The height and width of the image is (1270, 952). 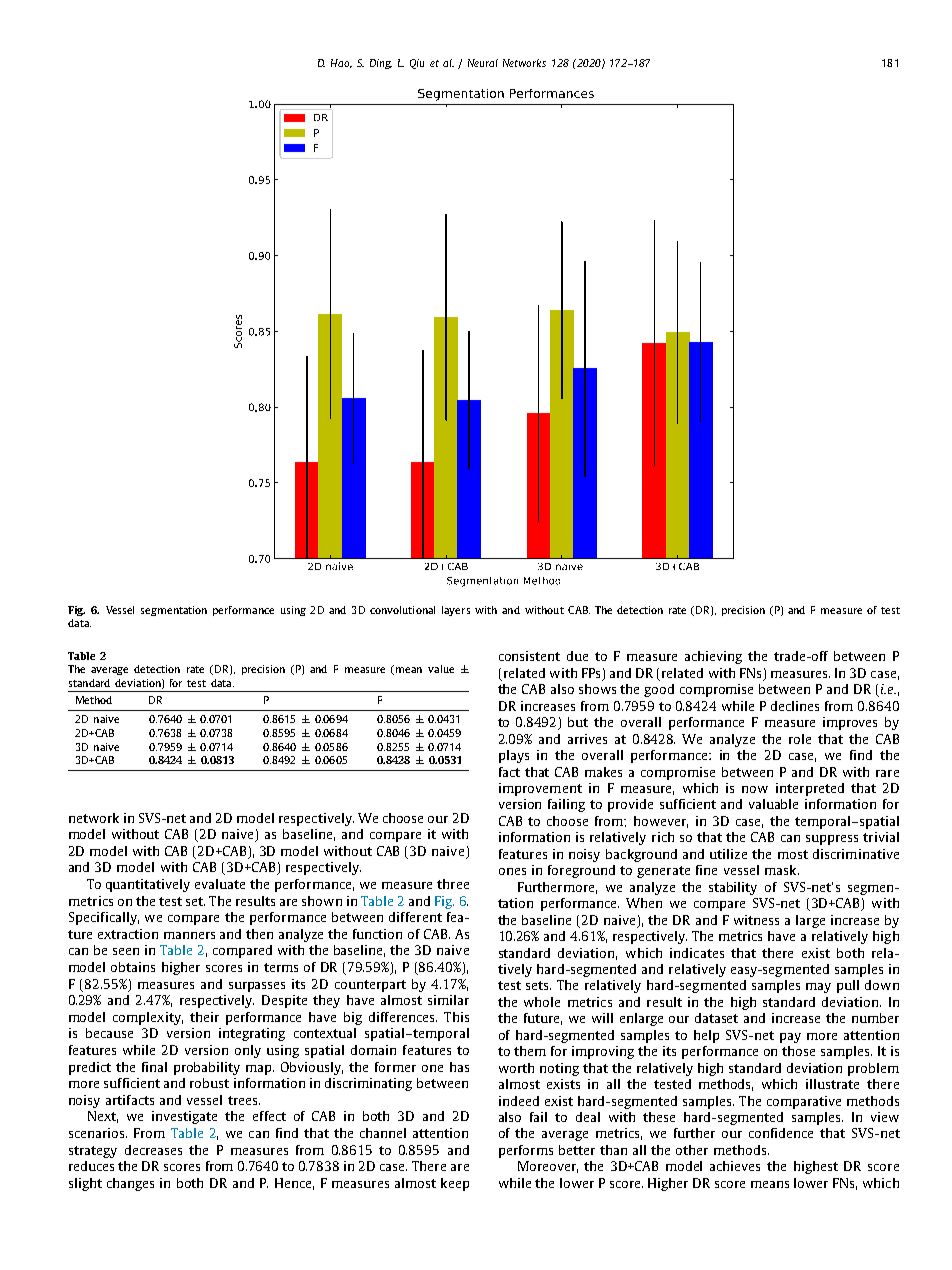 I want to click on layers, so click(x=456, y=611).
